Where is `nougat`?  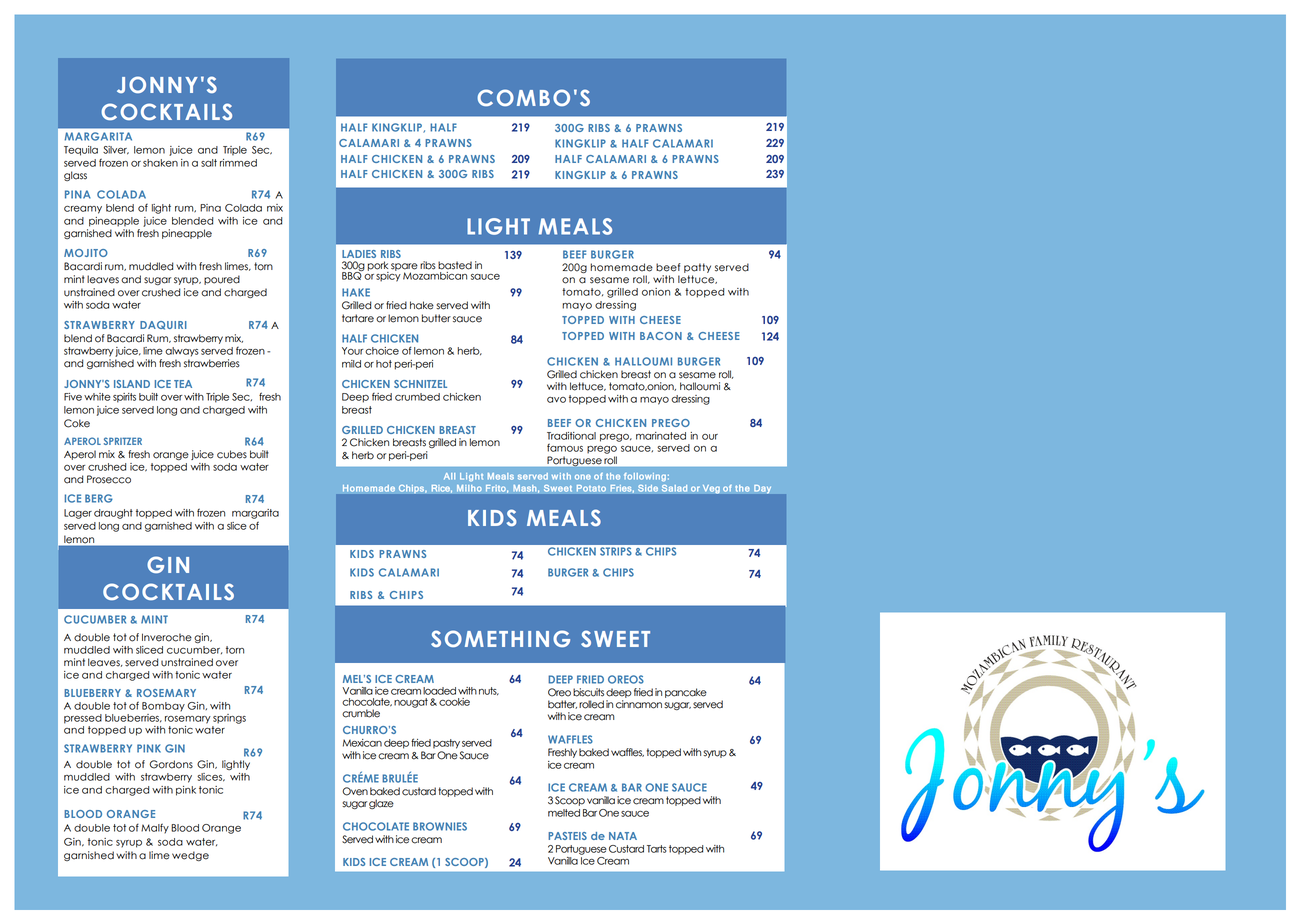
nougat is located at coordinates (411, 703).
